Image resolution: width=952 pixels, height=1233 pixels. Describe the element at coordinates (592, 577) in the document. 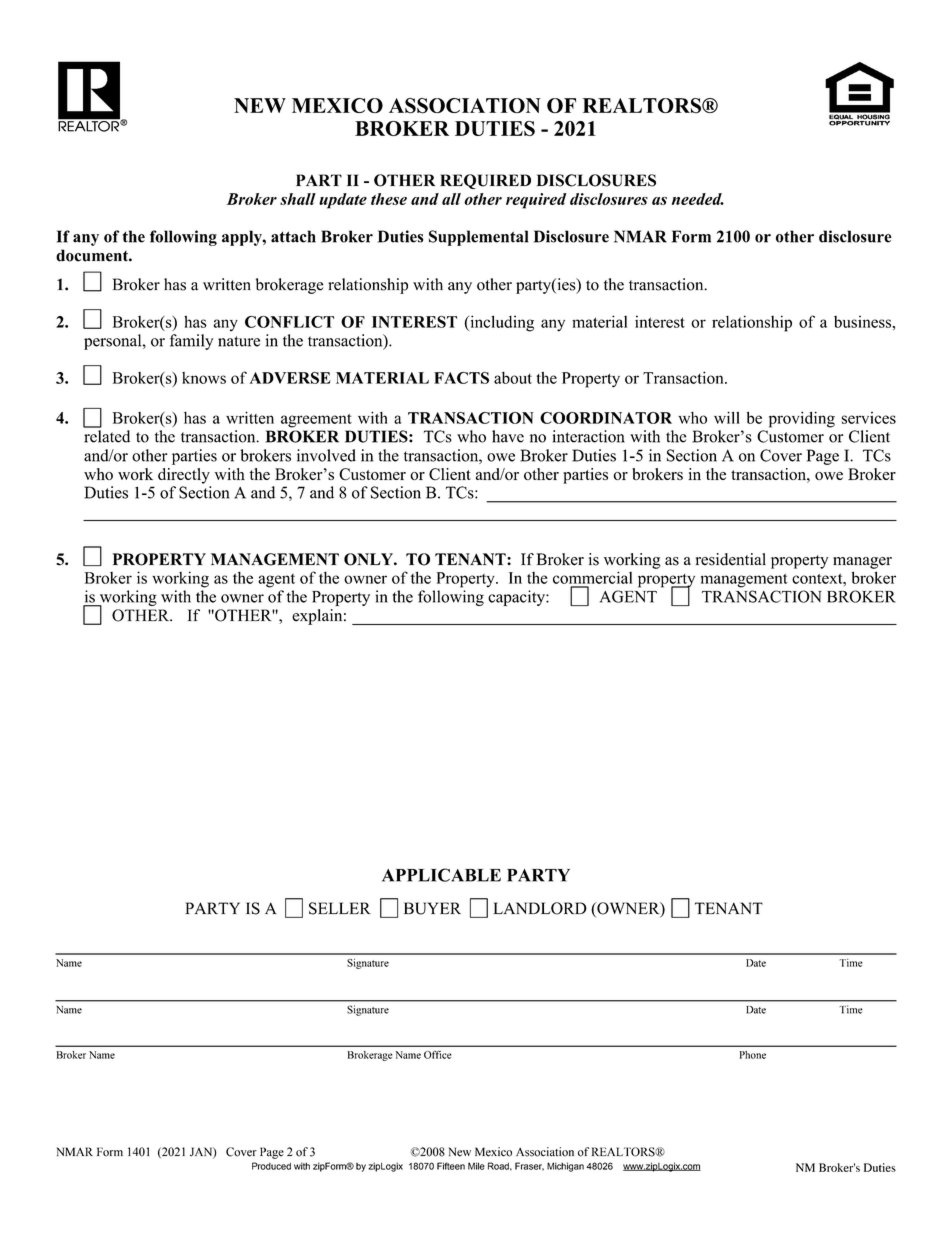

I see `commercial` at that location.
